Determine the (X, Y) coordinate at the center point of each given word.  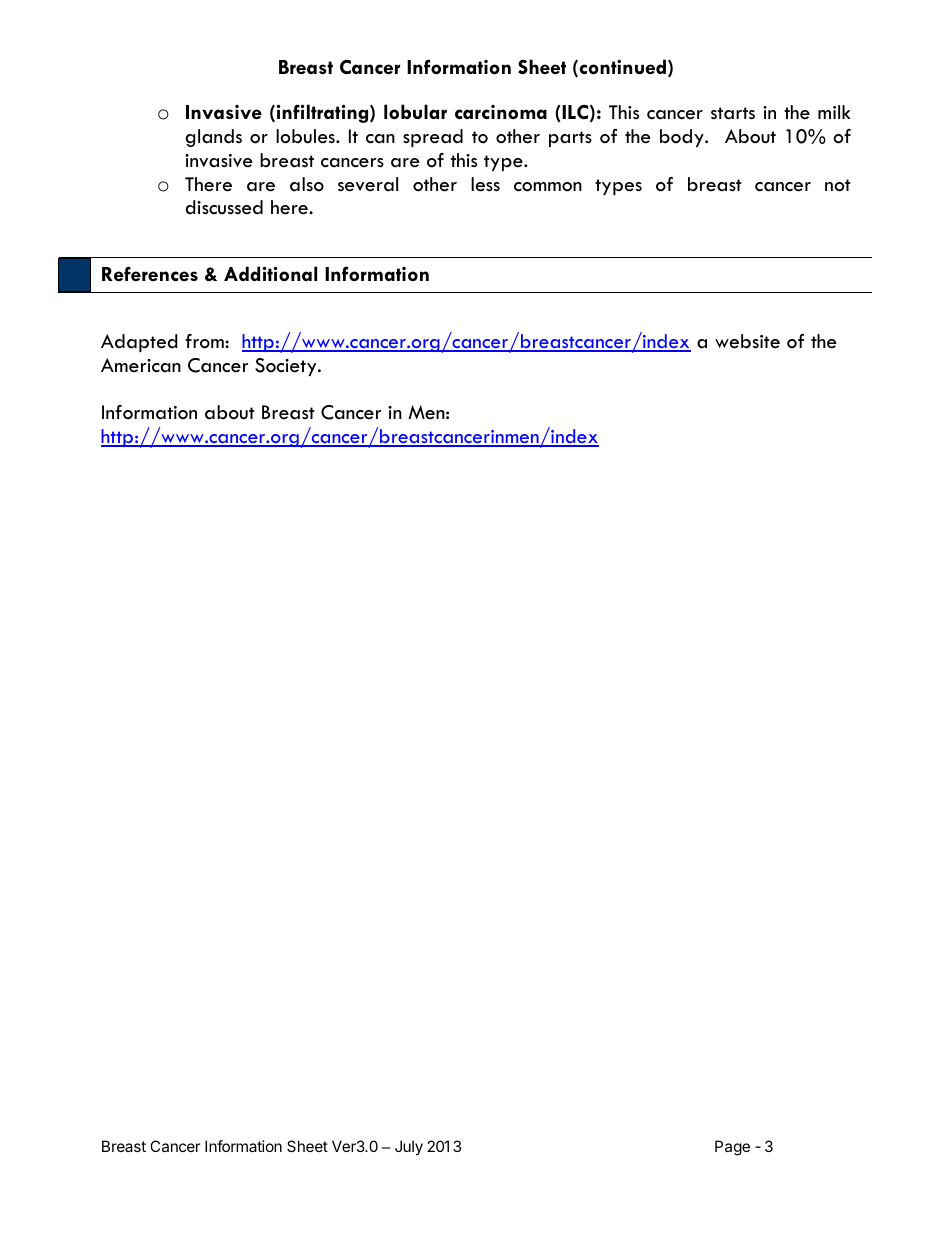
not (838, 185)
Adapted (139, 343)
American (141, 365)
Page (732, 1148)
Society (287, 367)
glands (213, 138)
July (409, 1147)
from (205, 341)
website (747, 341)
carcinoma (501, 112)
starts (733, 113)
